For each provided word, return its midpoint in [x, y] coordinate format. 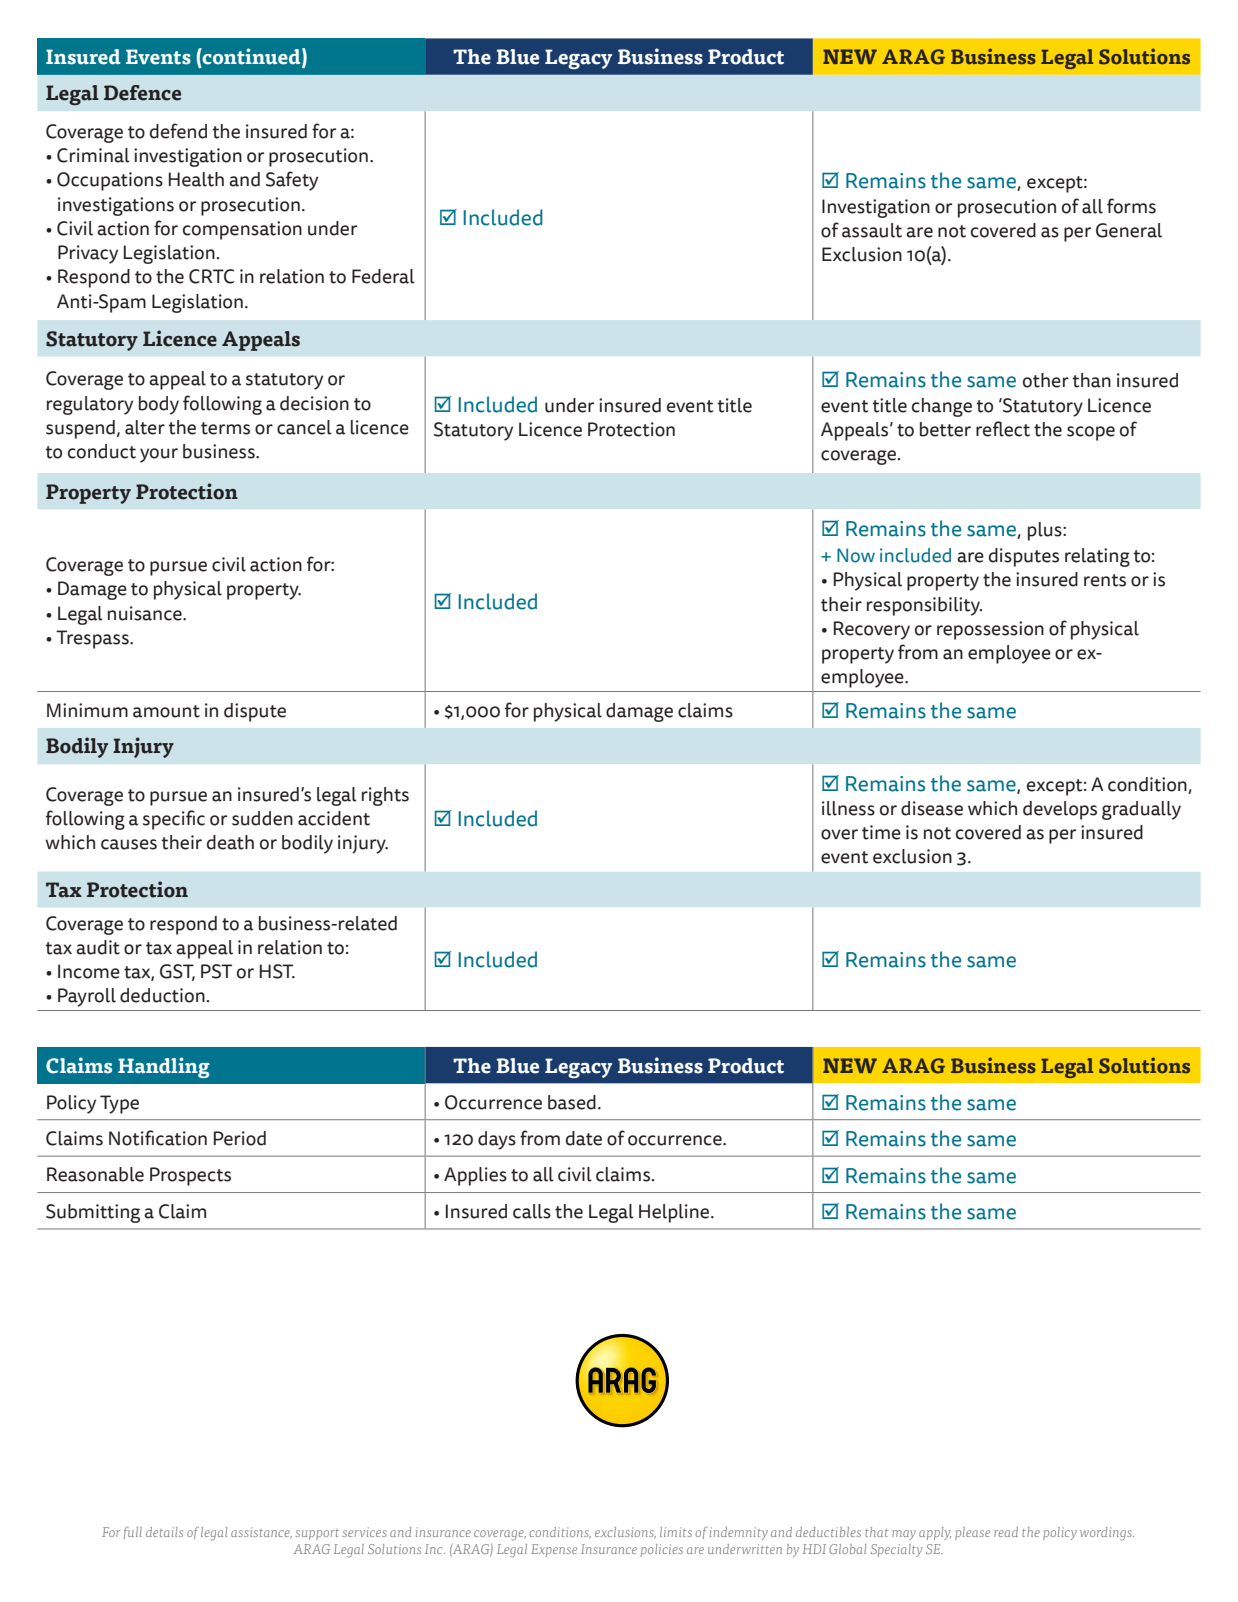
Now [856, 555]
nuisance [146, 613]
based [572, 1102]
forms [1131, 206]
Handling [164, 1067]
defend [178, 131]
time [881, 832]
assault [872, 230]
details [164, 1532]
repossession [990, 630]
